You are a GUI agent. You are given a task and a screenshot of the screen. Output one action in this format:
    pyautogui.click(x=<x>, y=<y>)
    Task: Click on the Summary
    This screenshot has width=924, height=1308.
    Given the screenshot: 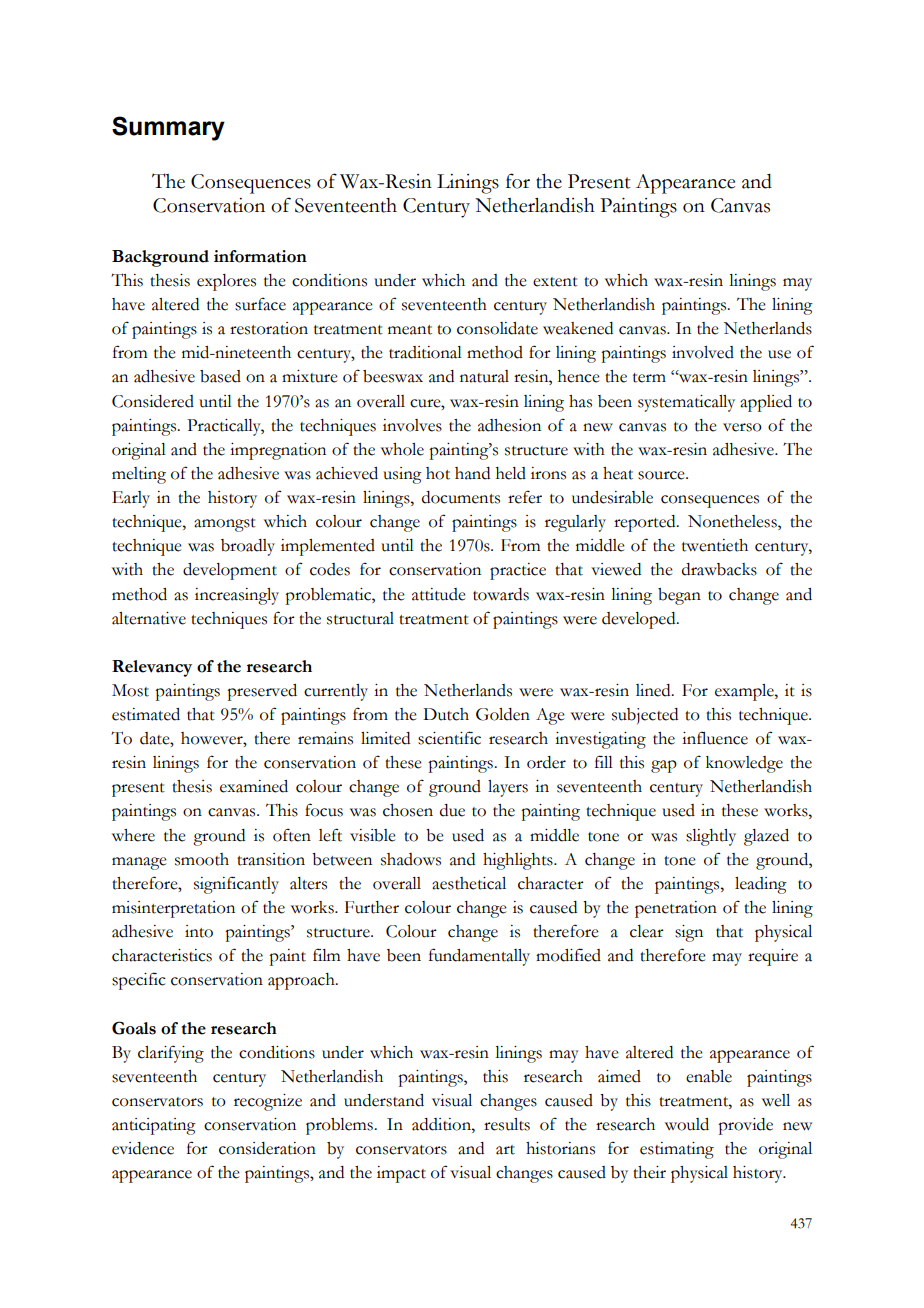 What is the action you would take?
    pyautogui.click(x=168, y=128)
